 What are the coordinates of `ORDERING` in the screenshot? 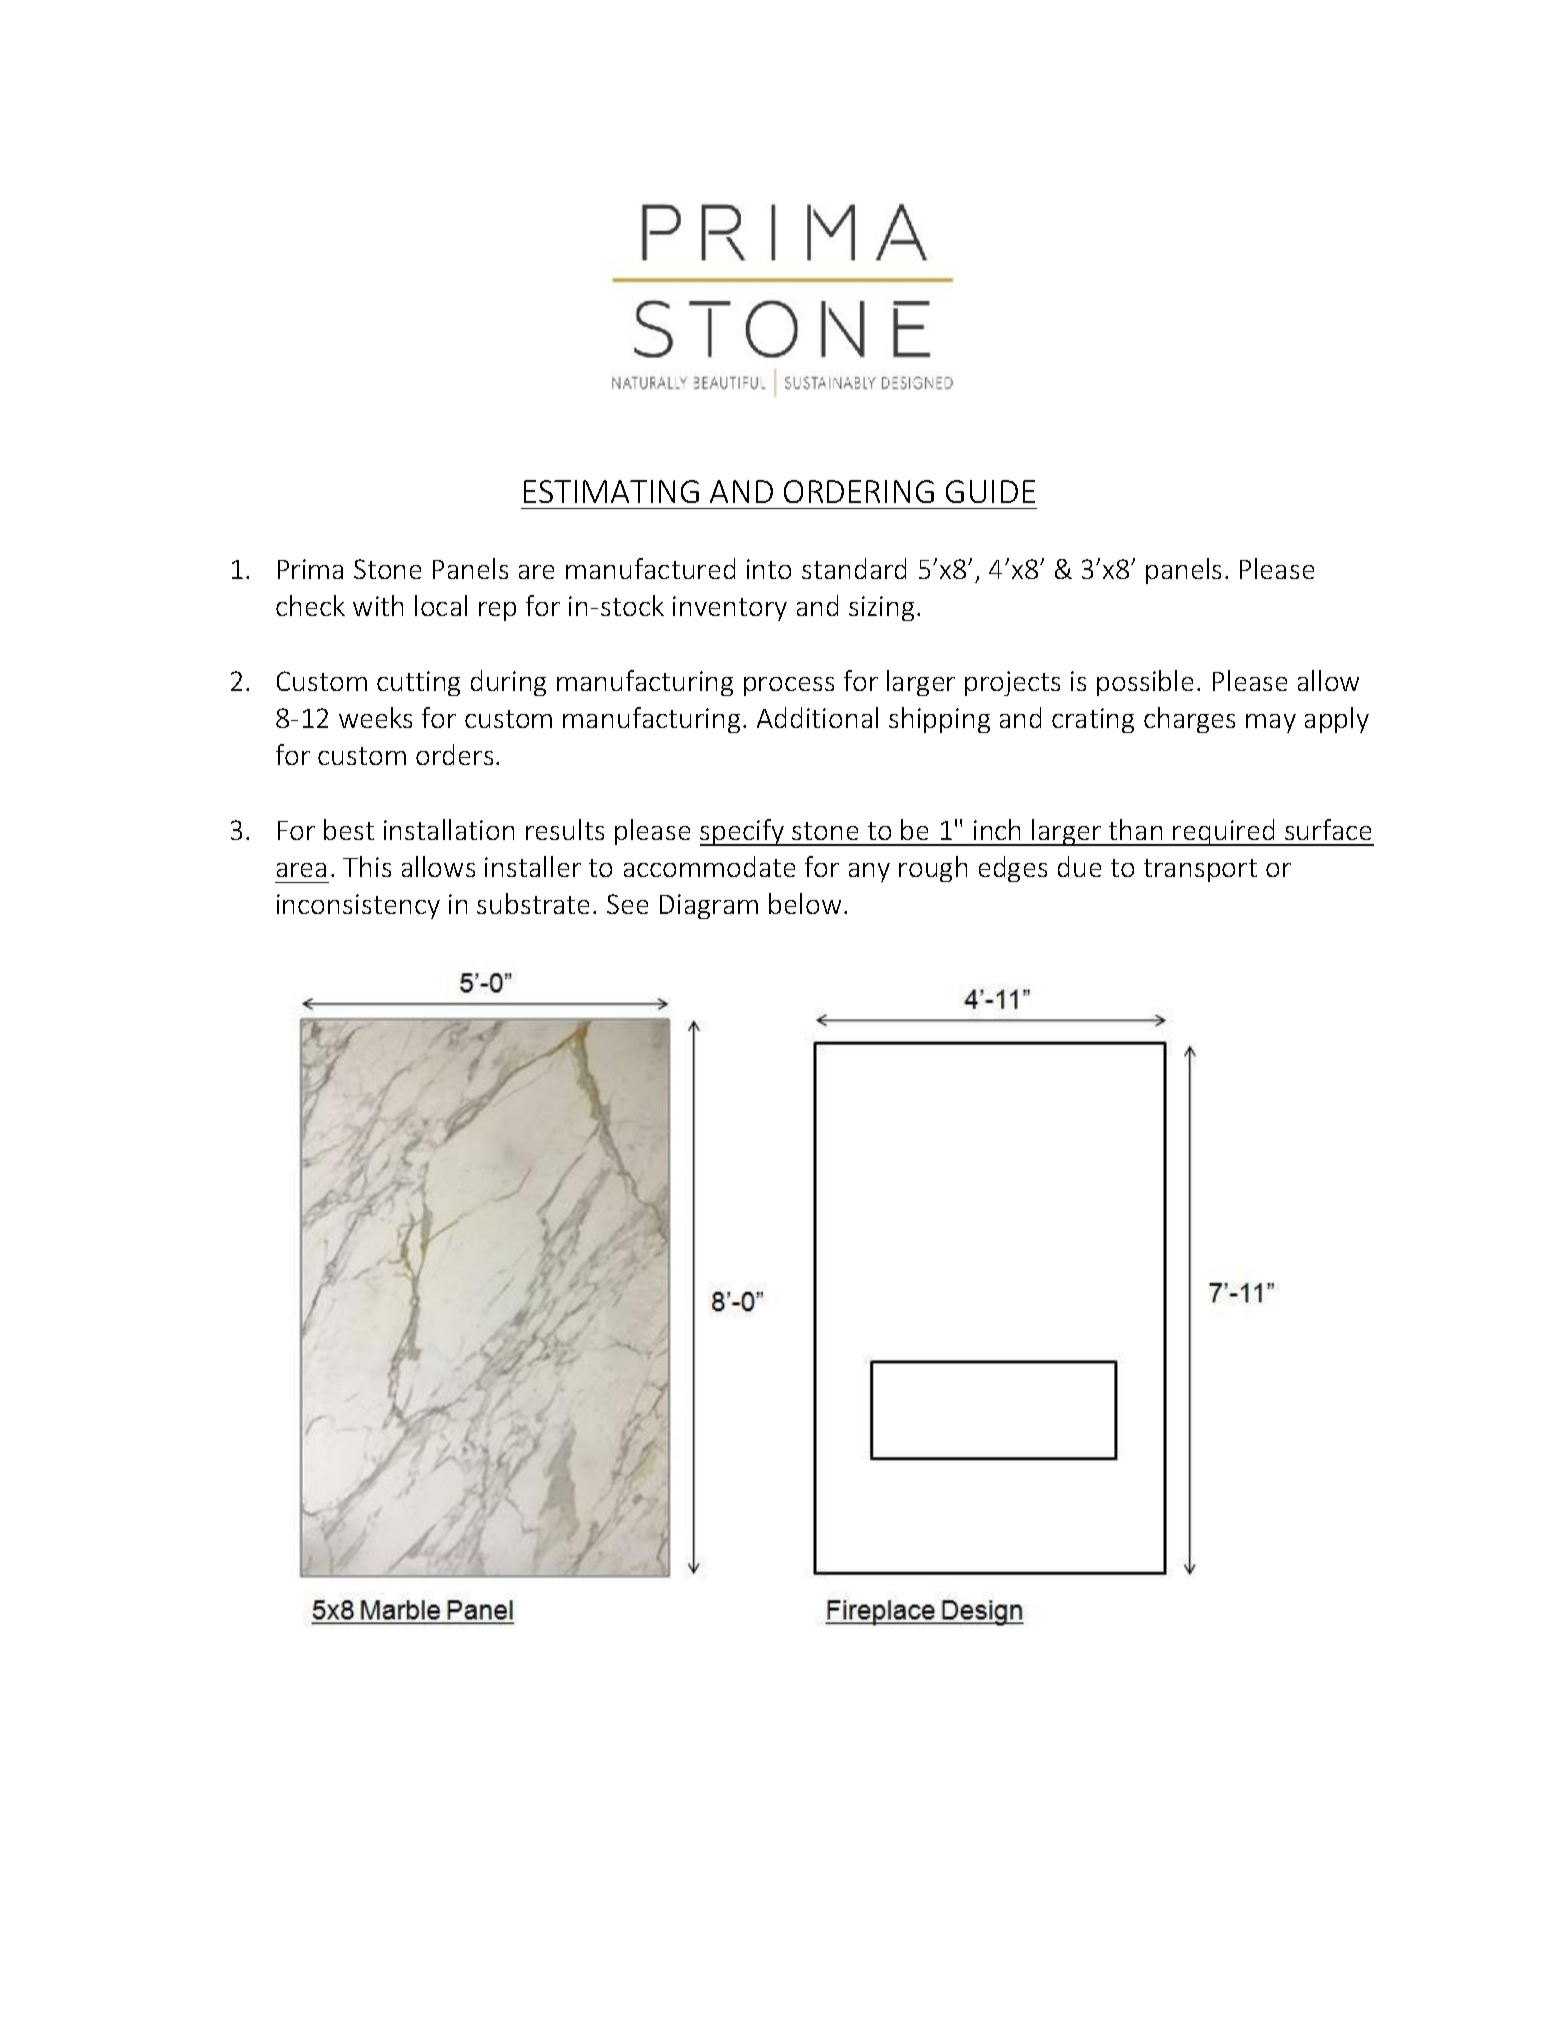 It's located at (859, 491).
